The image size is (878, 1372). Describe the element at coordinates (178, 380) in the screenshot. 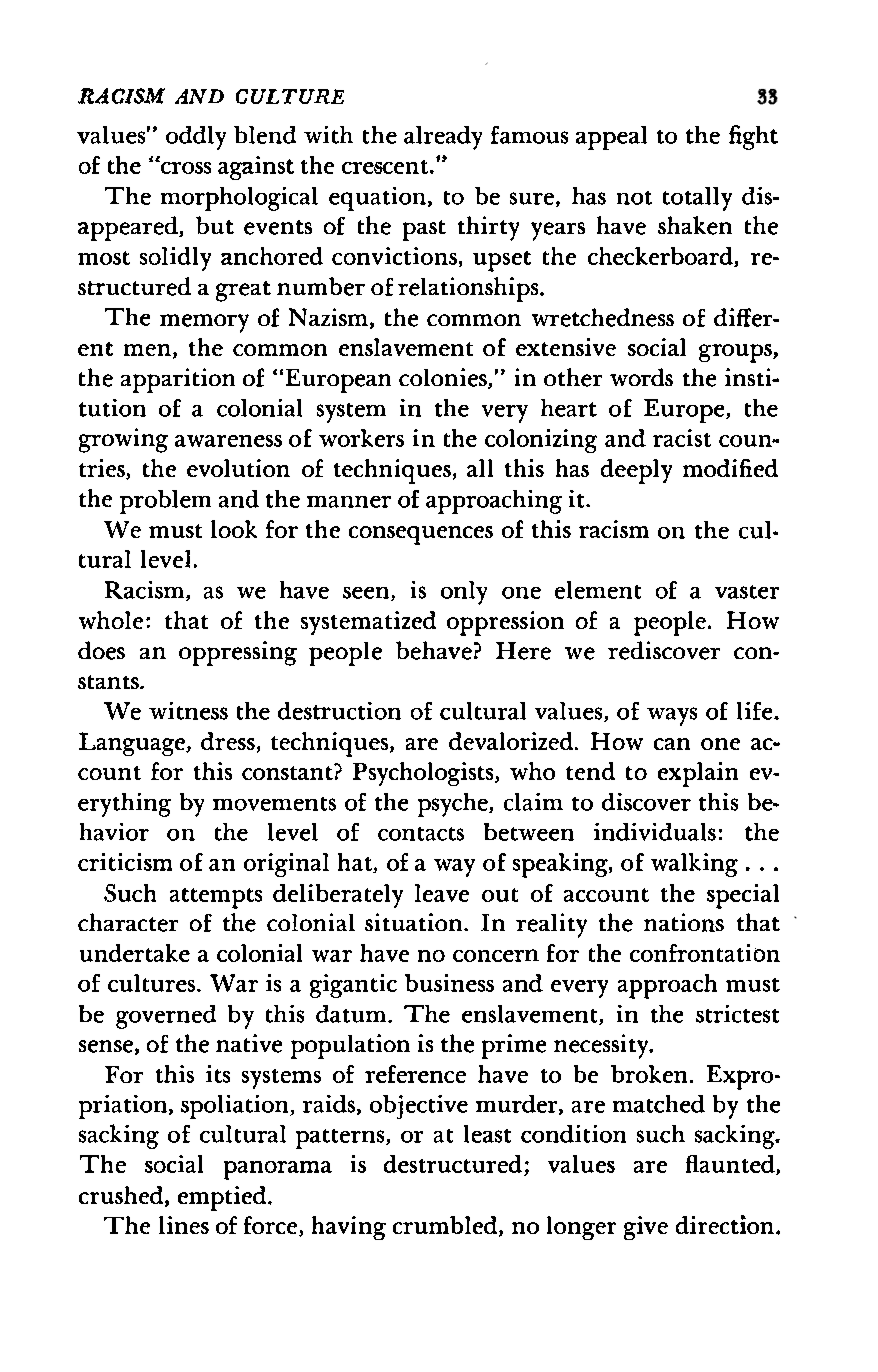

I see `apparition` at that location.
